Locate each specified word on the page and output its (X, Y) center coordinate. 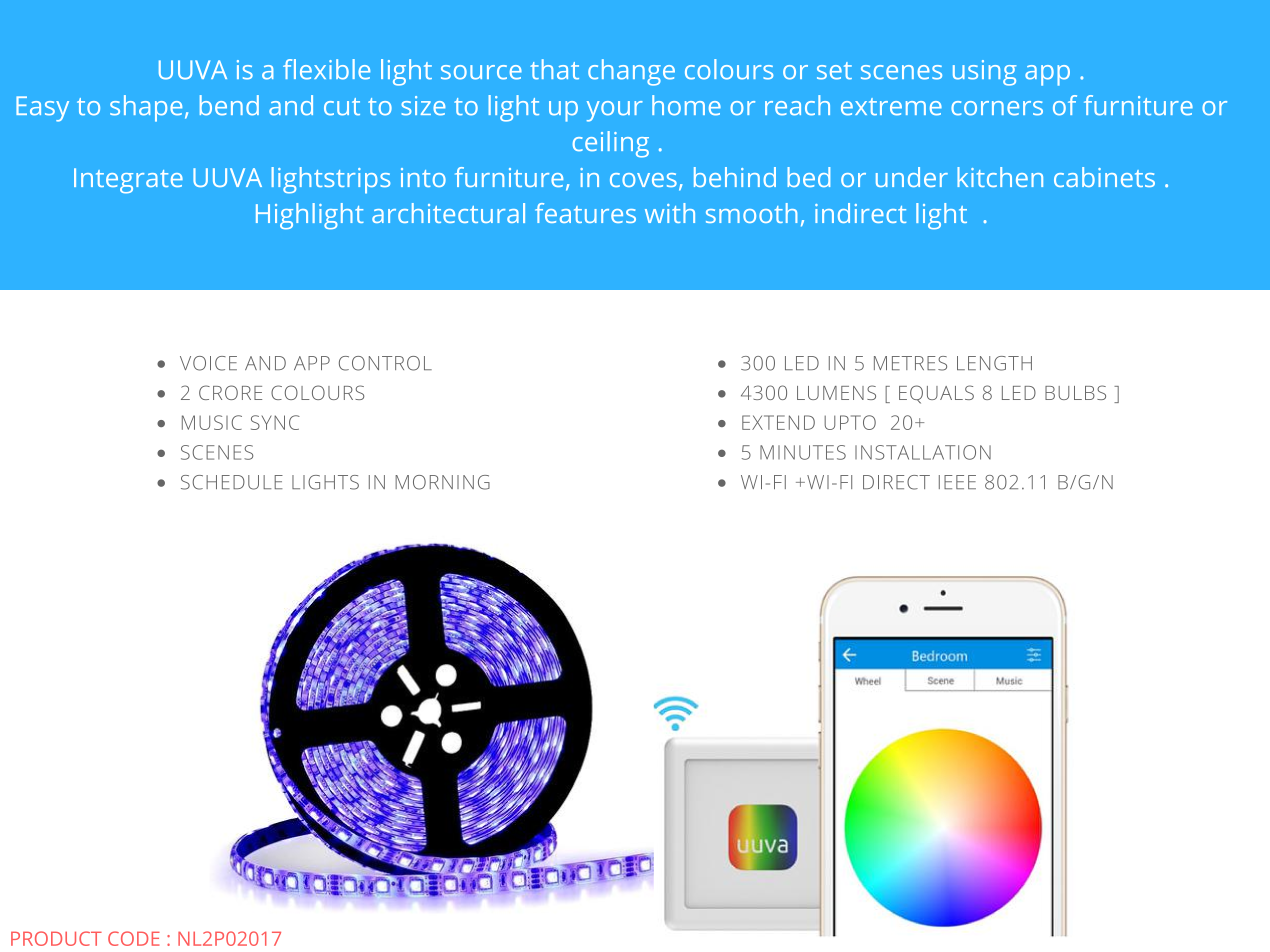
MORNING (442, 482)
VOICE (208, 363)
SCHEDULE (232, 482)
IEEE (957, 482)
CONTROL (385, 363)
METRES (910, 363)
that (554, 69)
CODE (134, 938)
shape (146, 108)
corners (997, 108)
